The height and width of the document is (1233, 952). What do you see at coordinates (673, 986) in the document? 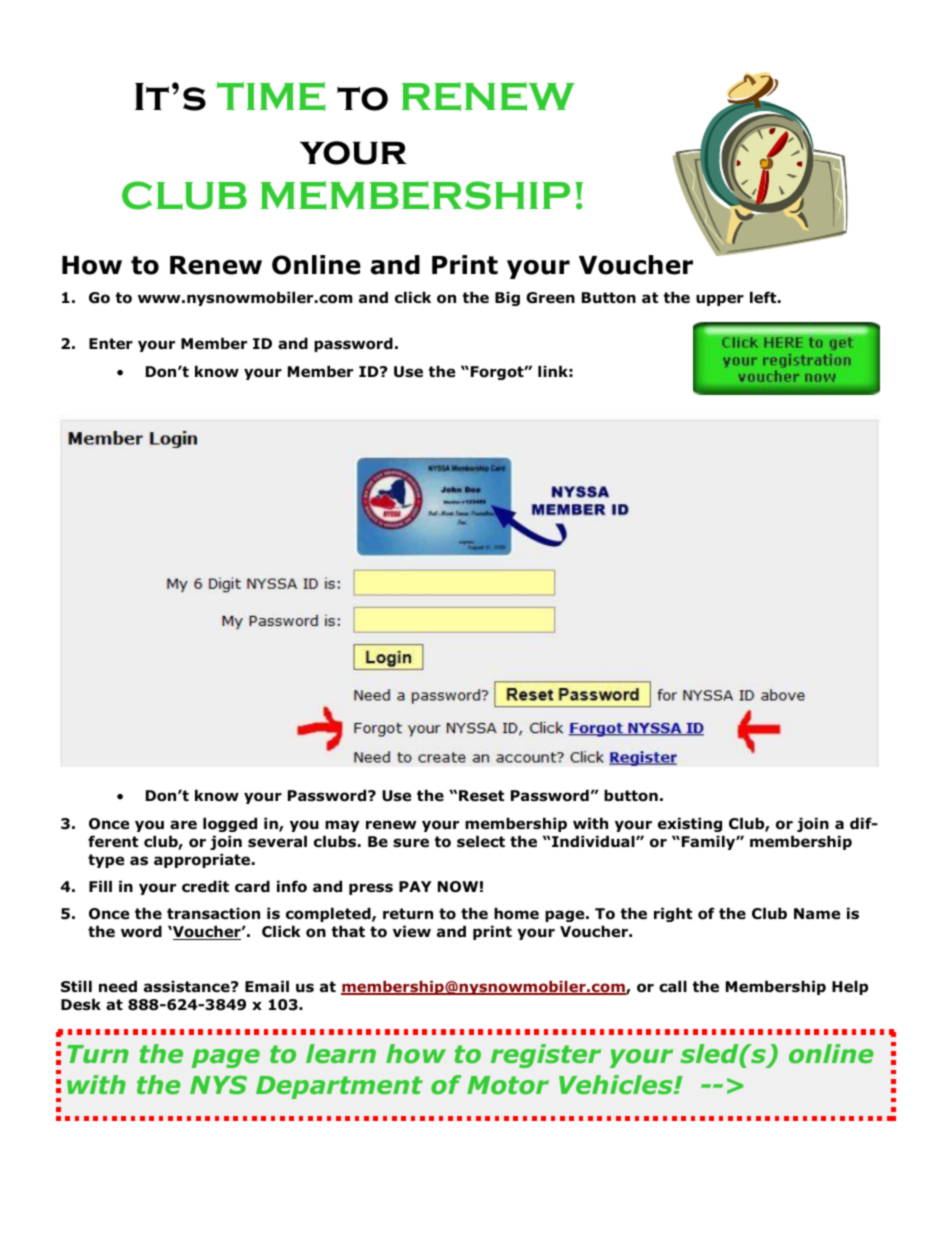
I see `call` at bounding box center [673, 986].
